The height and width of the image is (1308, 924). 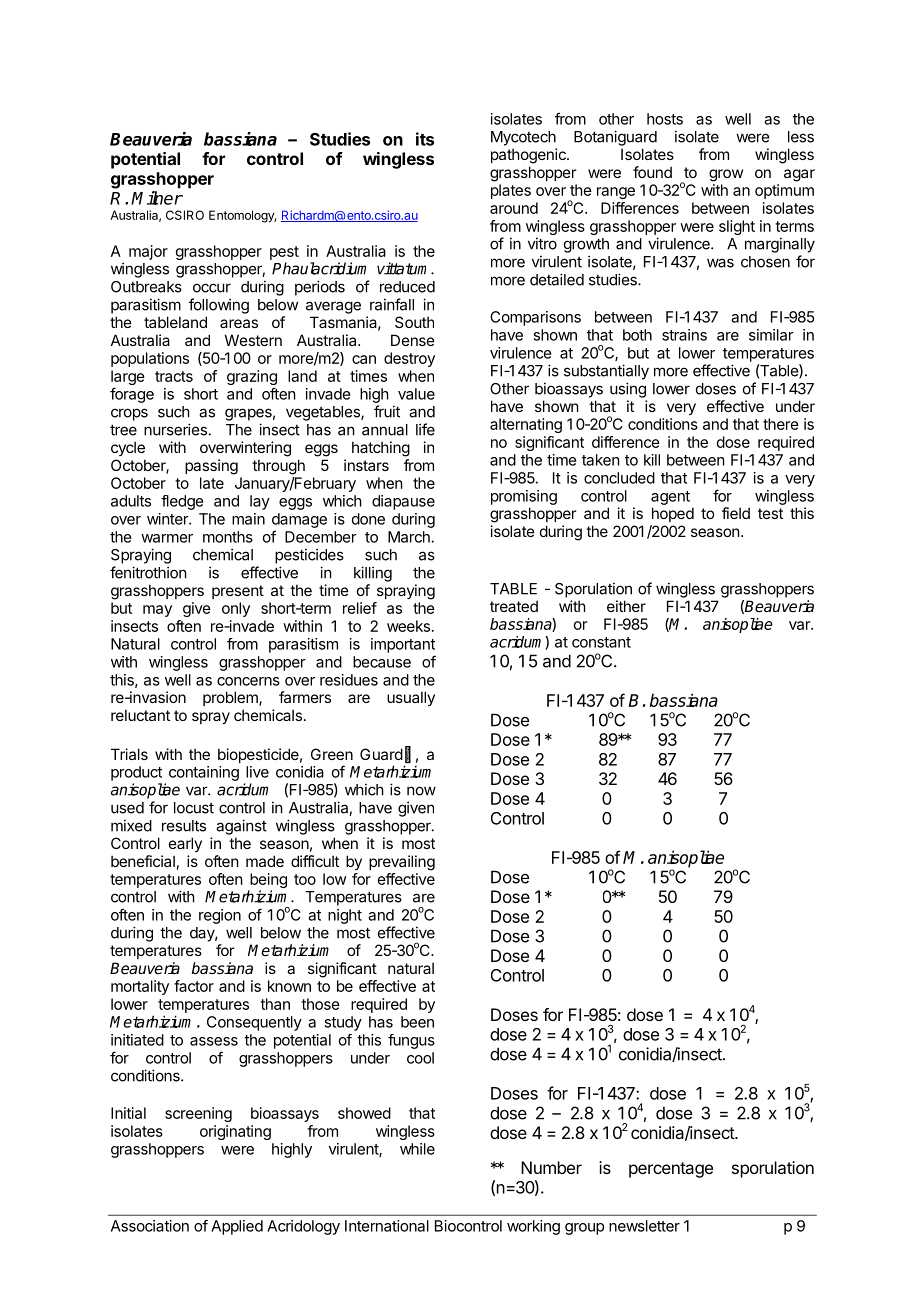 I want to click on Milner, so click(x=157, y=198).
